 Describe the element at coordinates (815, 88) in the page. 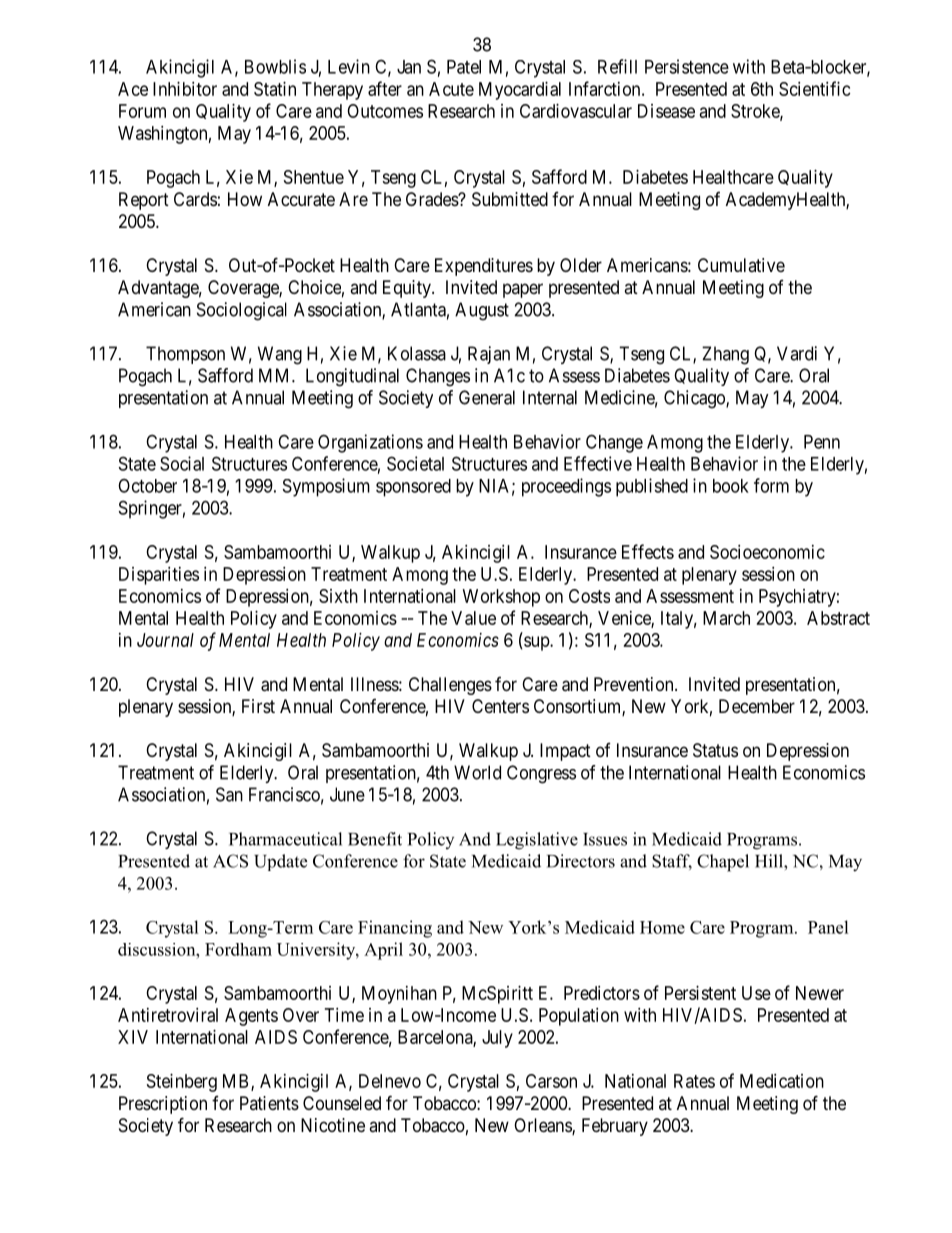

I see `Scientific` at that location.
